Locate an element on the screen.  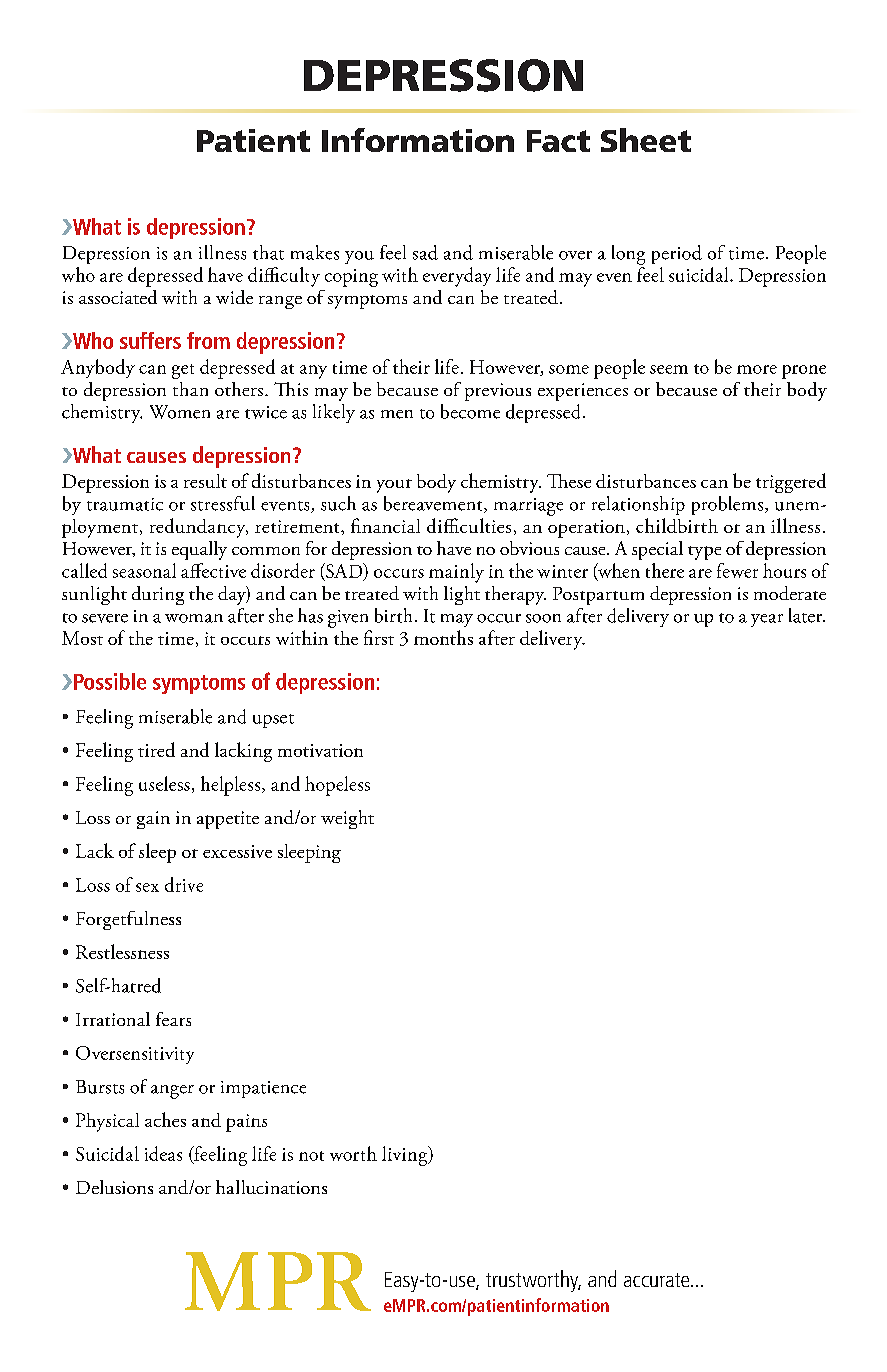
fears is located at coordinates (173, 1019).
